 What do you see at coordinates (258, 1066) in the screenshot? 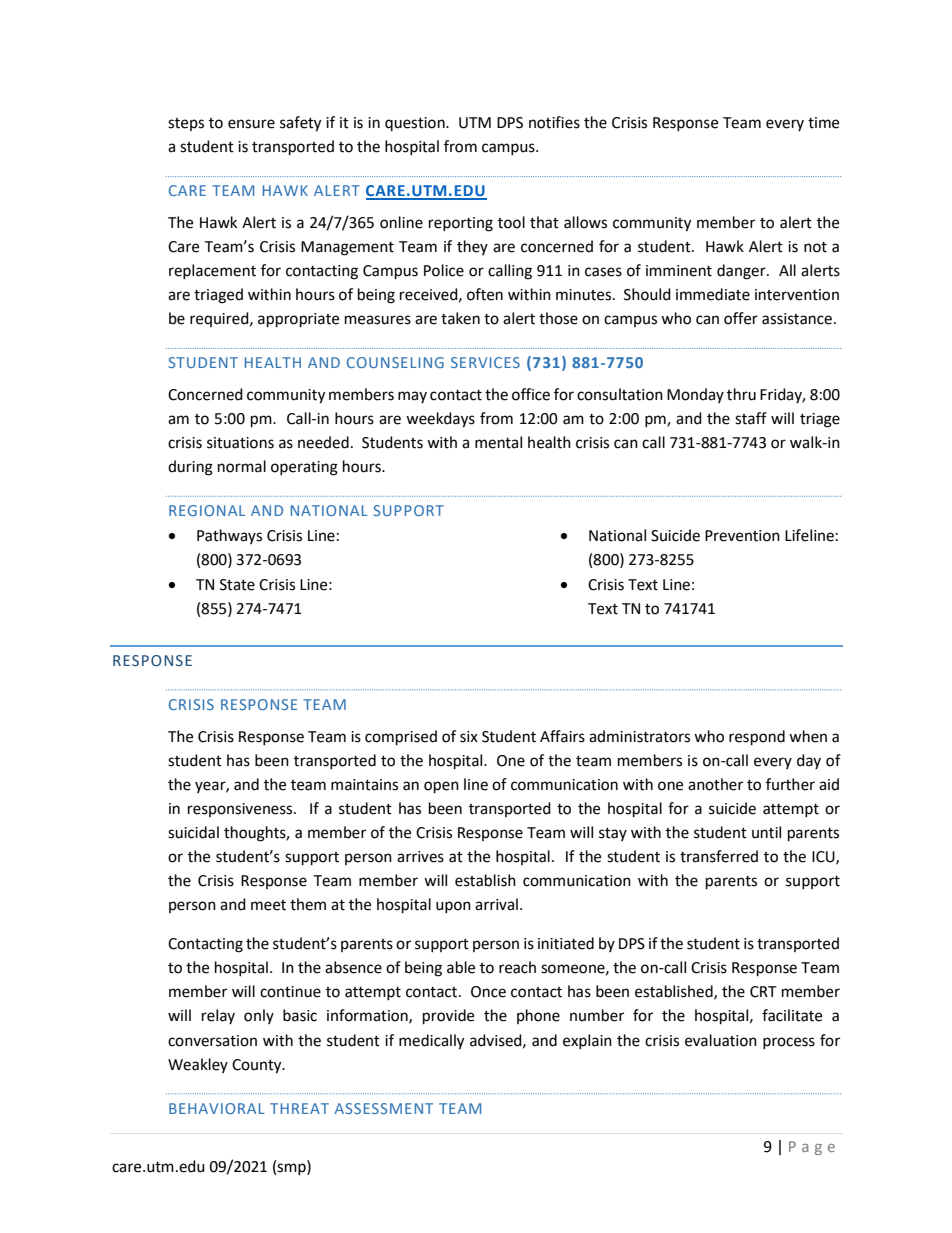
I see `County` at bounding box center [258, 1066].
